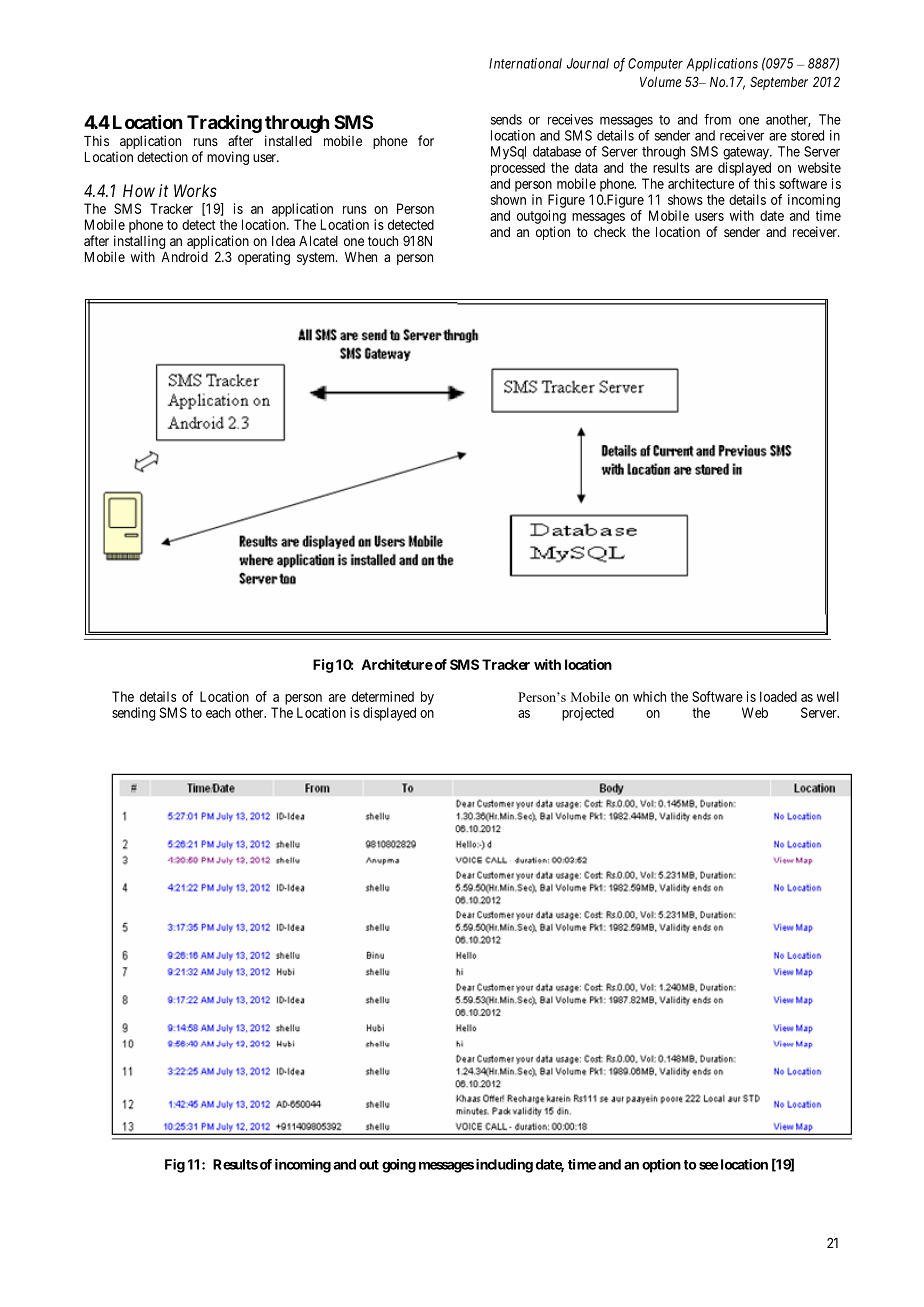 This image has height=1307, width=924. What do you see at coordinates (506, 119) in the image?
I see `sends` at bounding box center [506, 119].
